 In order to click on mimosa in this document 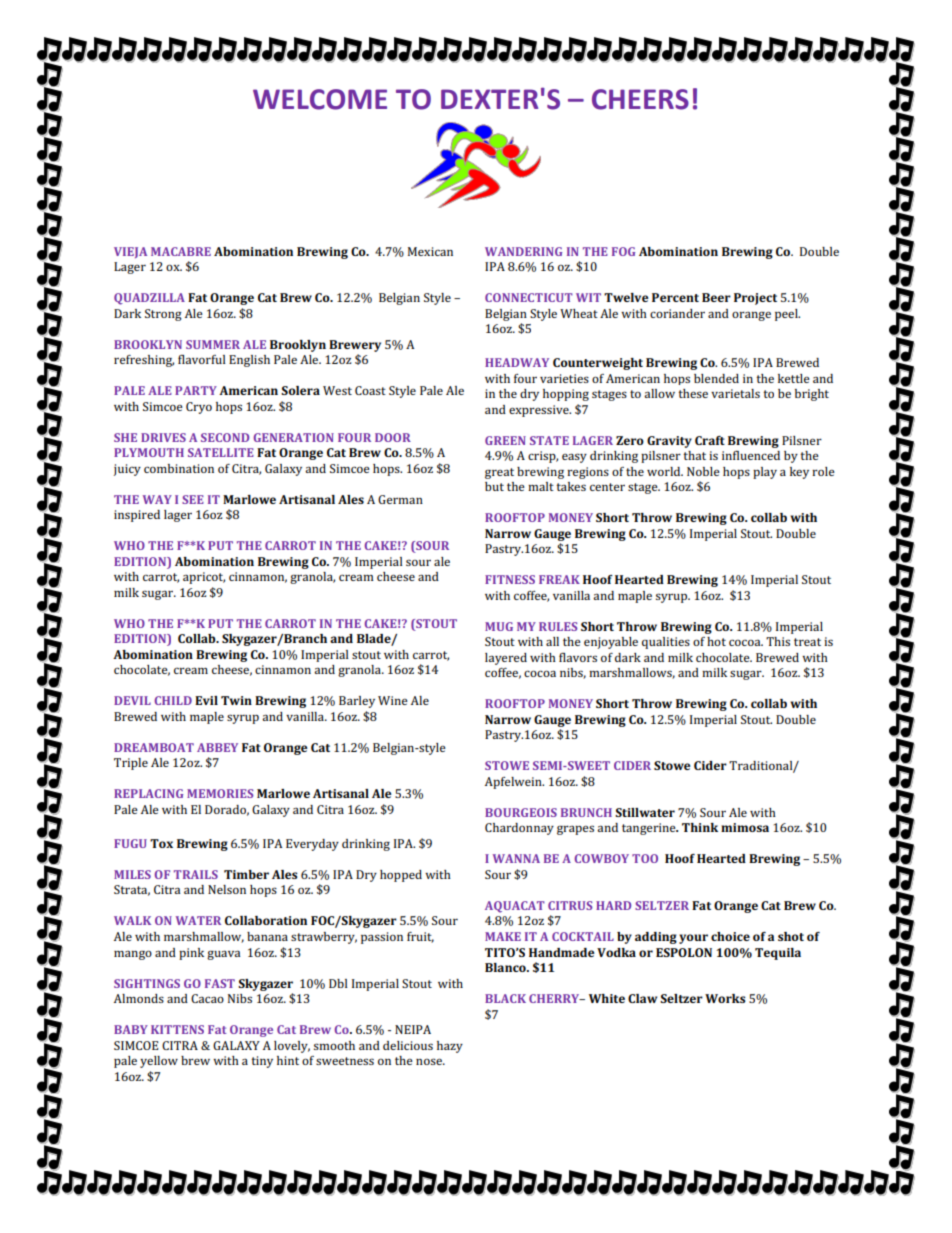, I will do `click(745, 827)`.
